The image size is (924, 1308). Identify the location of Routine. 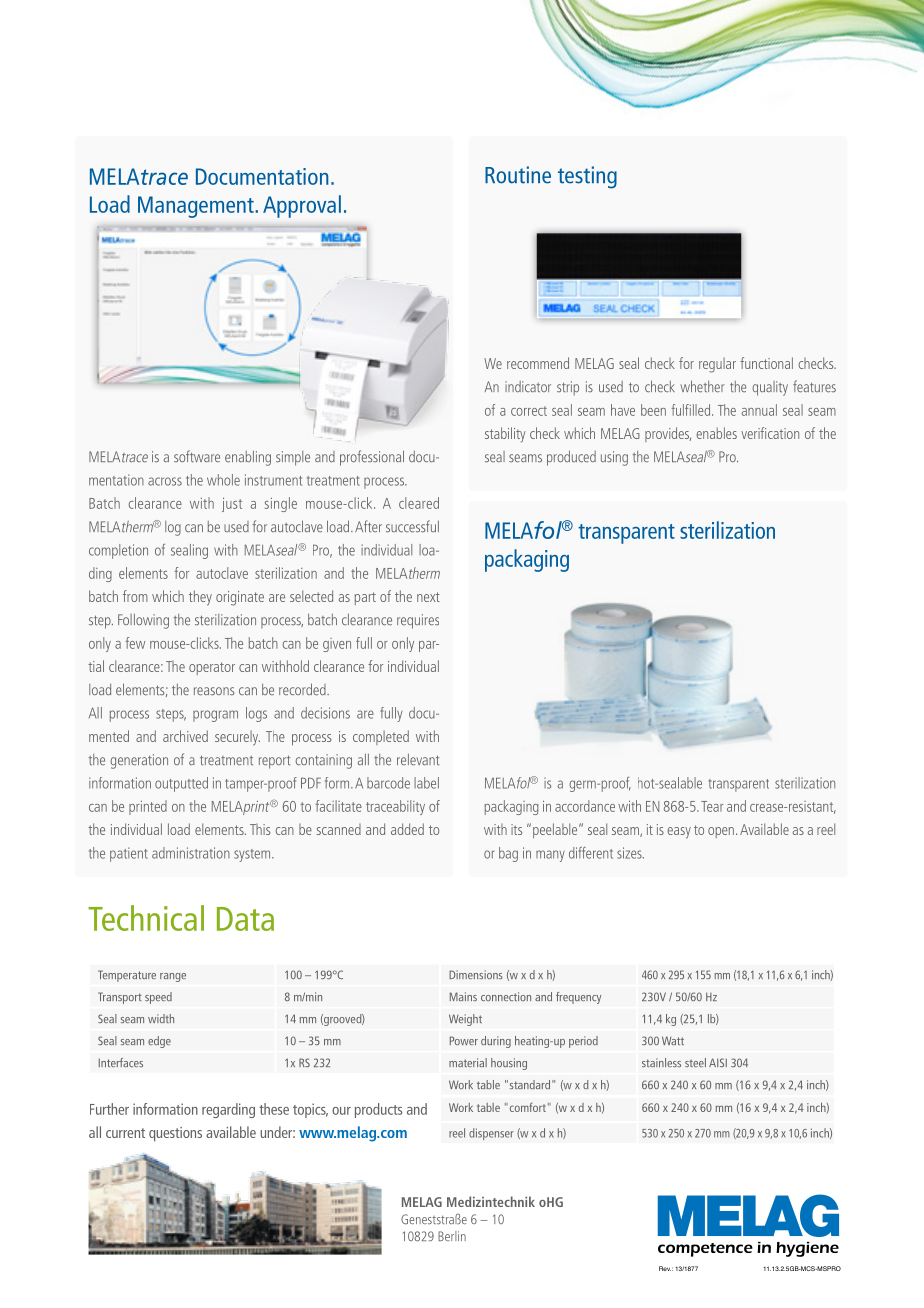
(518, 175).
